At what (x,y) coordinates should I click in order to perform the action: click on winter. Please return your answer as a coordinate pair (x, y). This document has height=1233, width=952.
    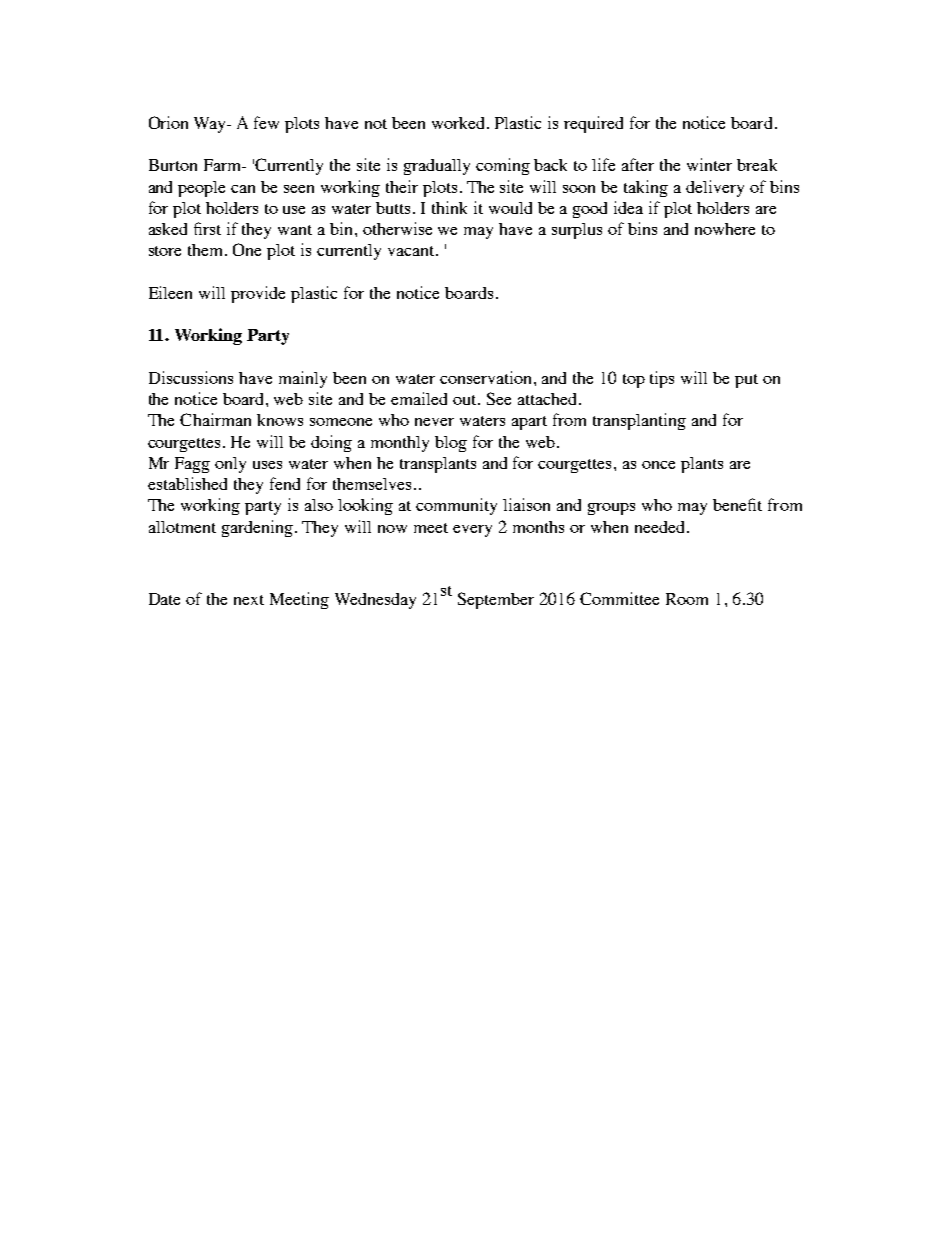
    Looking at the image, I should click on (709, 164).
